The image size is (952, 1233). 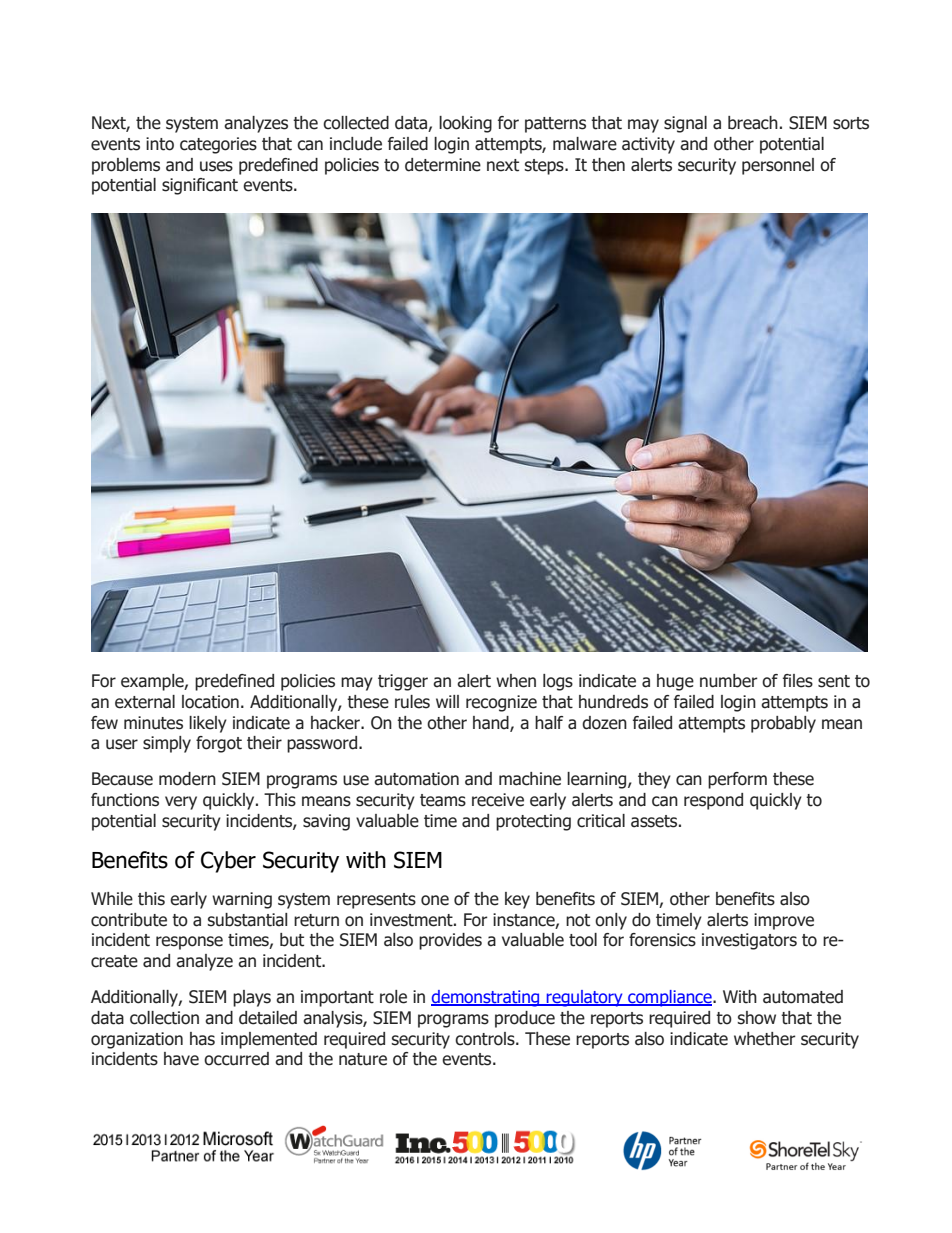 What do you see at coordinates (729, 681) in the screenshot?
I see `number` at bounding box center [729, 681].
